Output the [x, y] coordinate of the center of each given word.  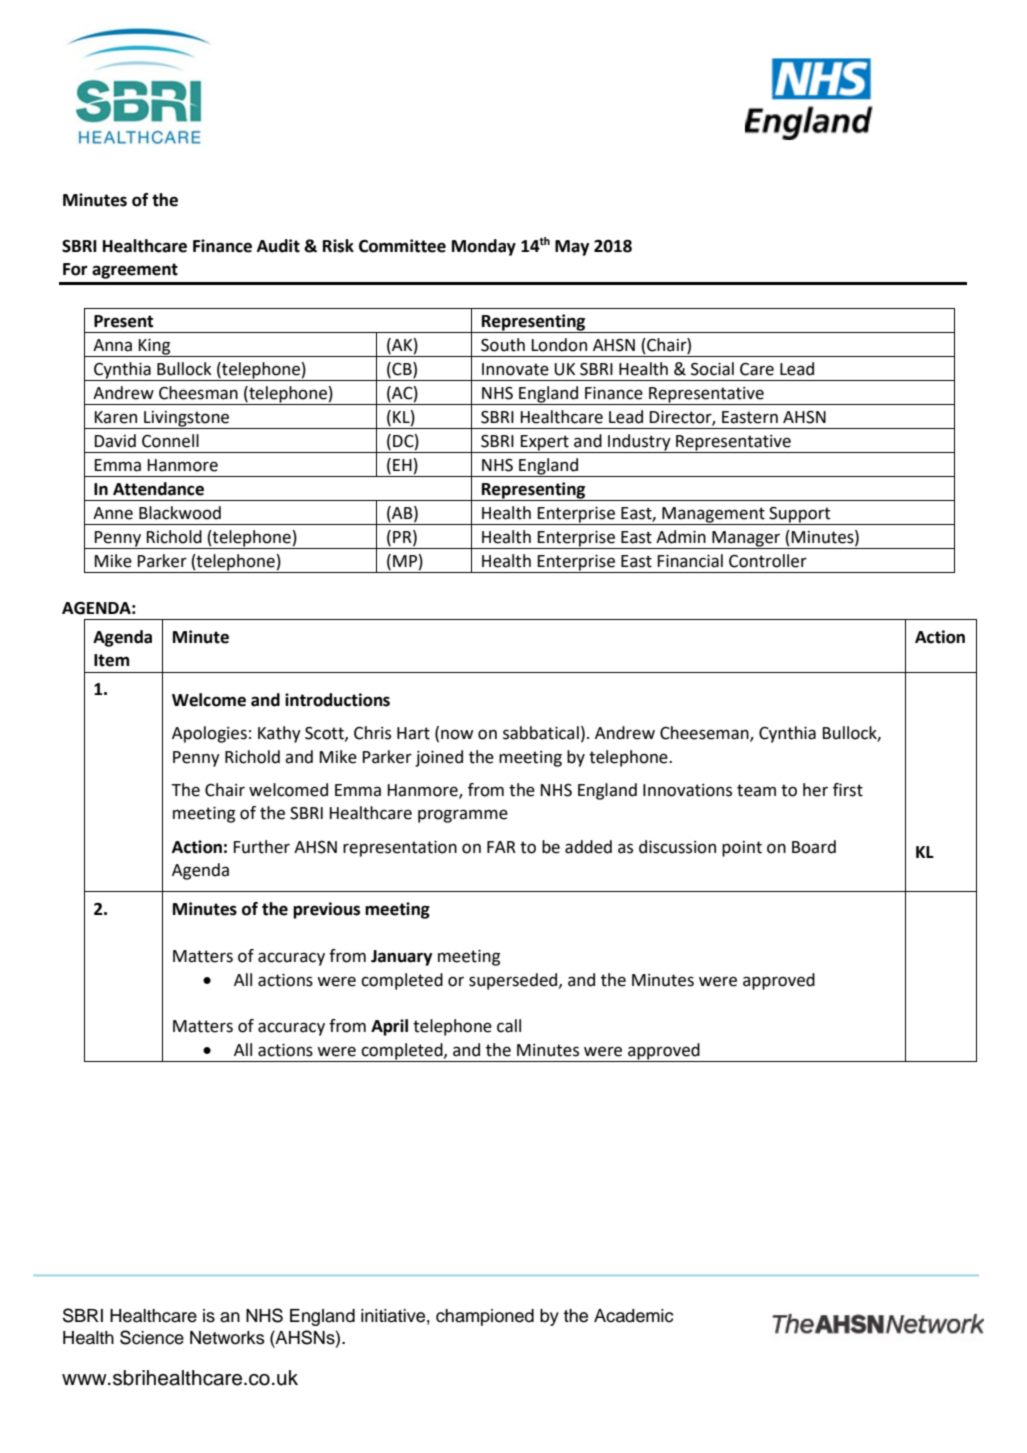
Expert [545, 444]
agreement [135, 271]
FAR [501, 847]
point [742, 849]
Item [111, 660]
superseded [514, 981]
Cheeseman [705, 734]
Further [261, 847]
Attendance [158, 489]
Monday [484, 247]
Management [713, 516]
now [457, 734]
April [389, 1027]
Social [712, 369]
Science [152, 1337]
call [509, 1026]
